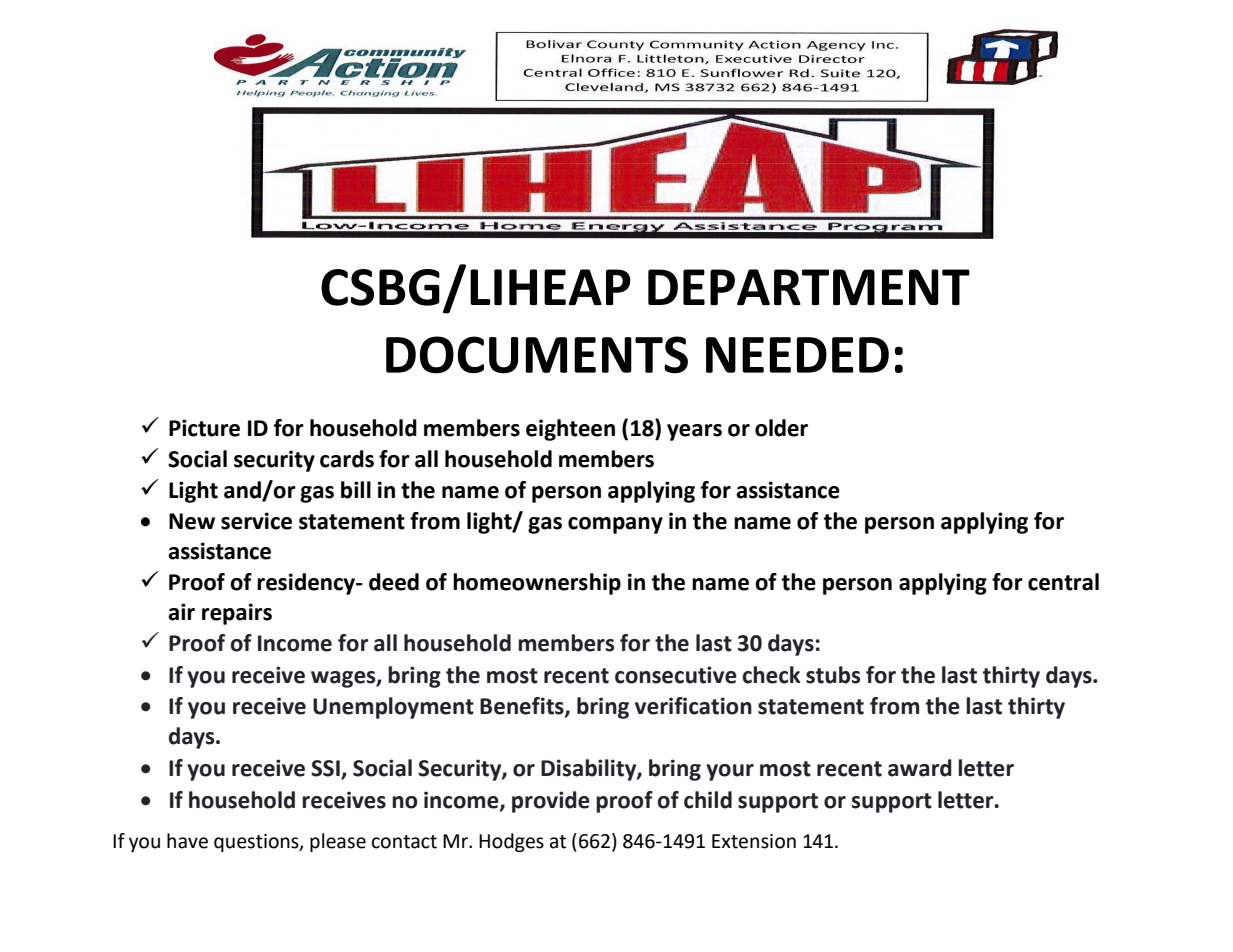  I want to click on NEEDED, so click(797, 355).
